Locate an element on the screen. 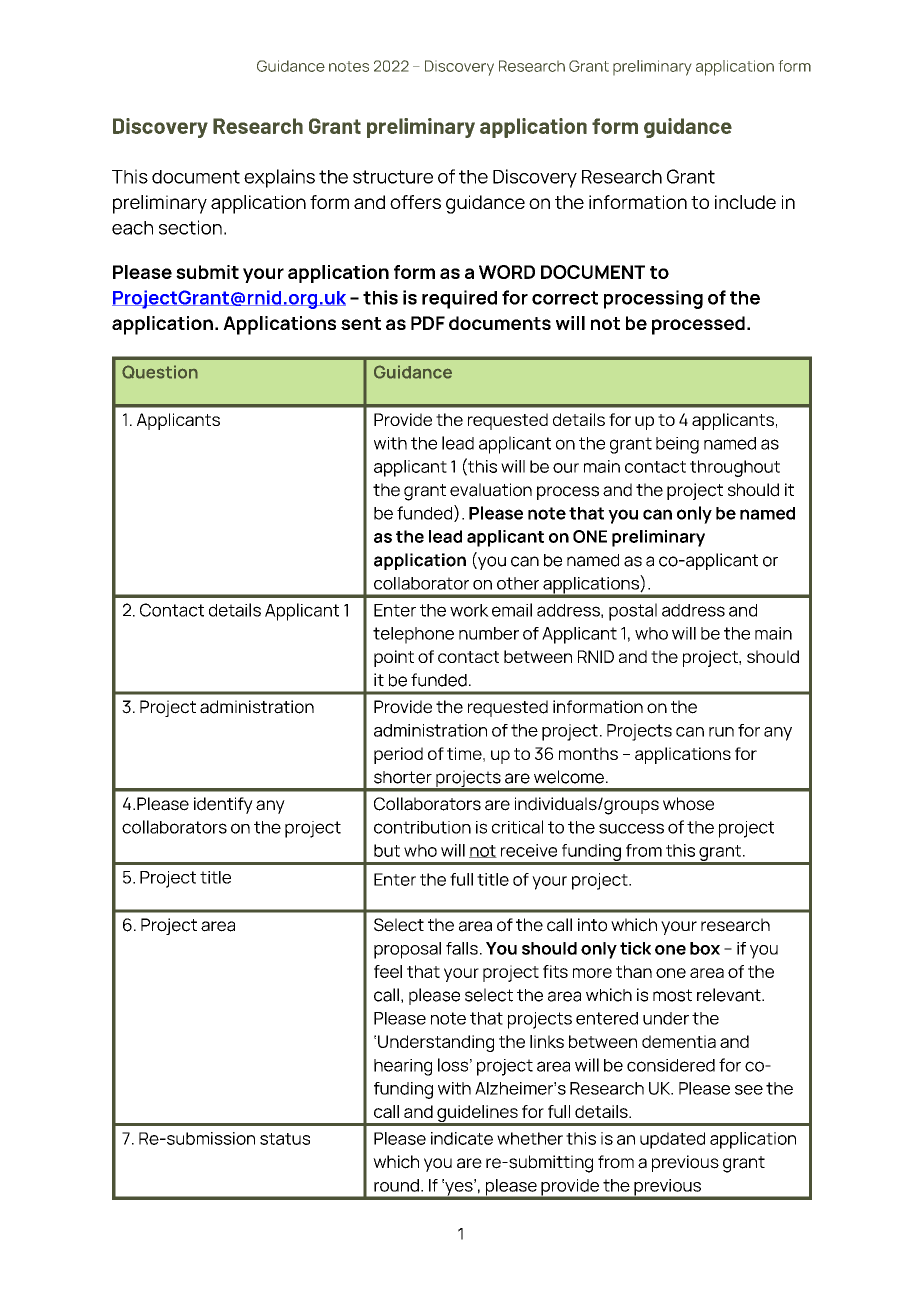 The width and height of the screenshot is (924, 1308). being is located at coordinates (677, 445).
